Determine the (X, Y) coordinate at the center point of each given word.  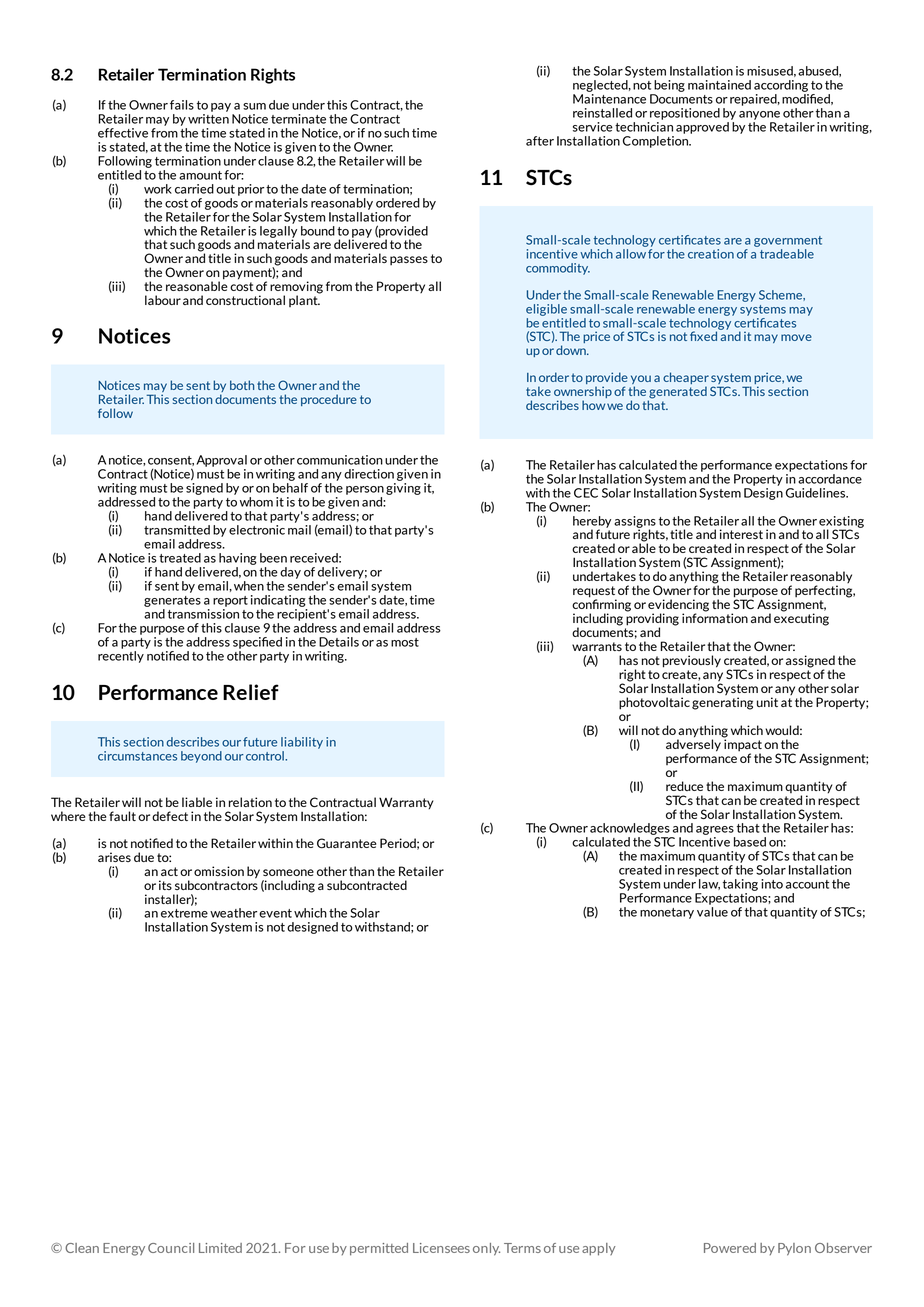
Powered (730, 1248)
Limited (220, 1248)
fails (182, 105)
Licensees (441, 1248)
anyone (759, 115)
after (540, 141)
